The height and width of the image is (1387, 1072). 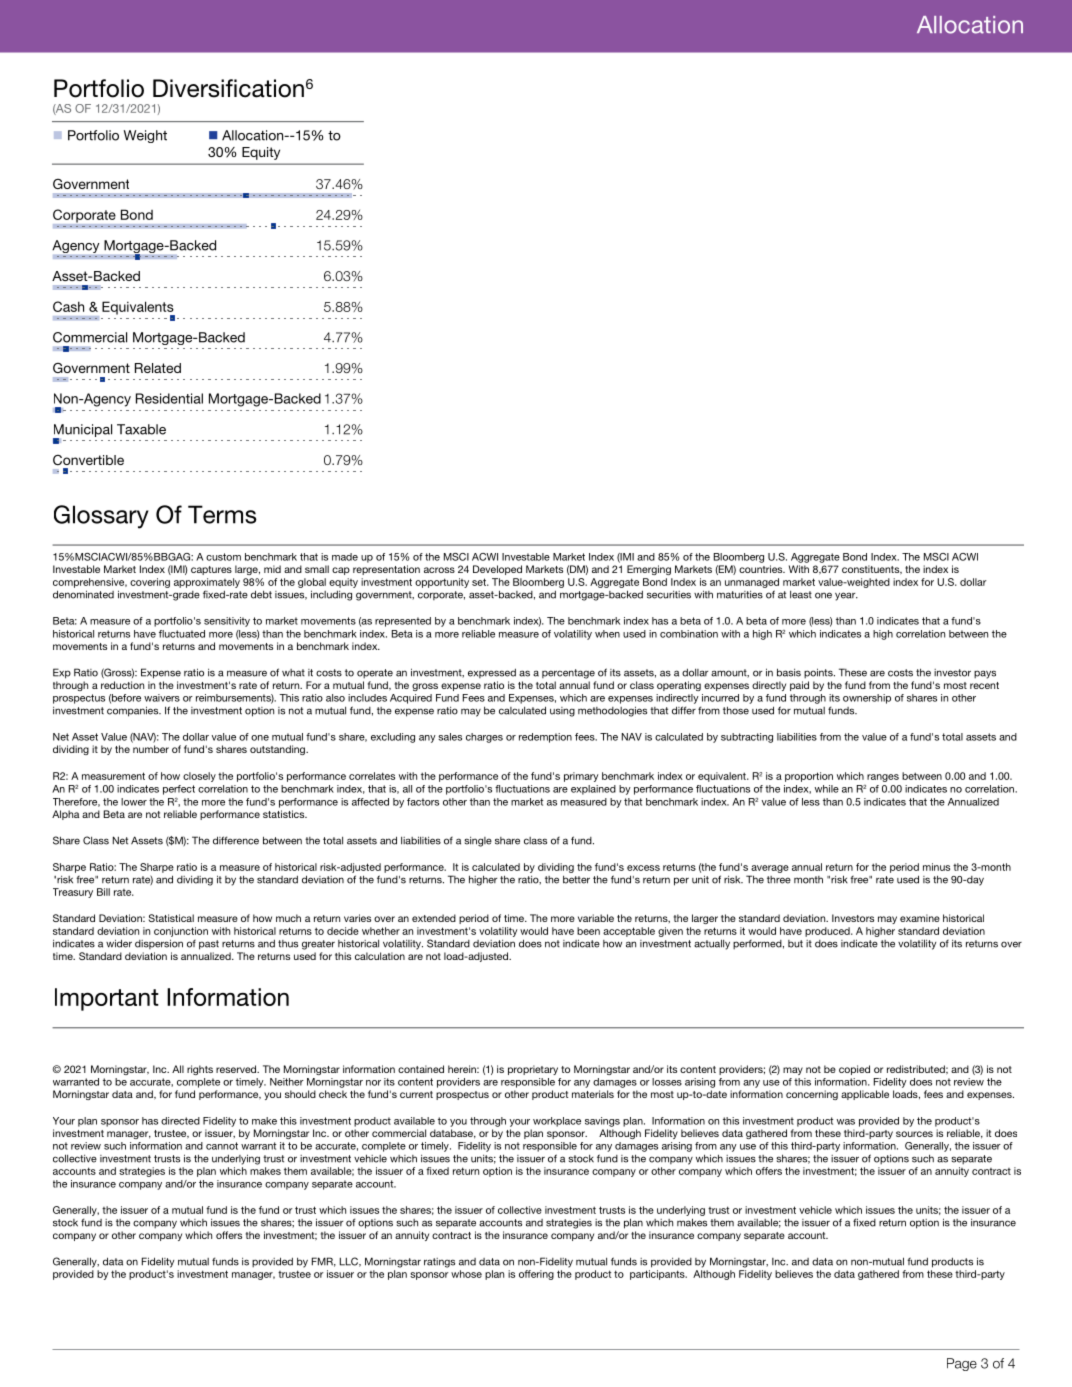 I want to click on workplace, so click(x=557, y=1122).
